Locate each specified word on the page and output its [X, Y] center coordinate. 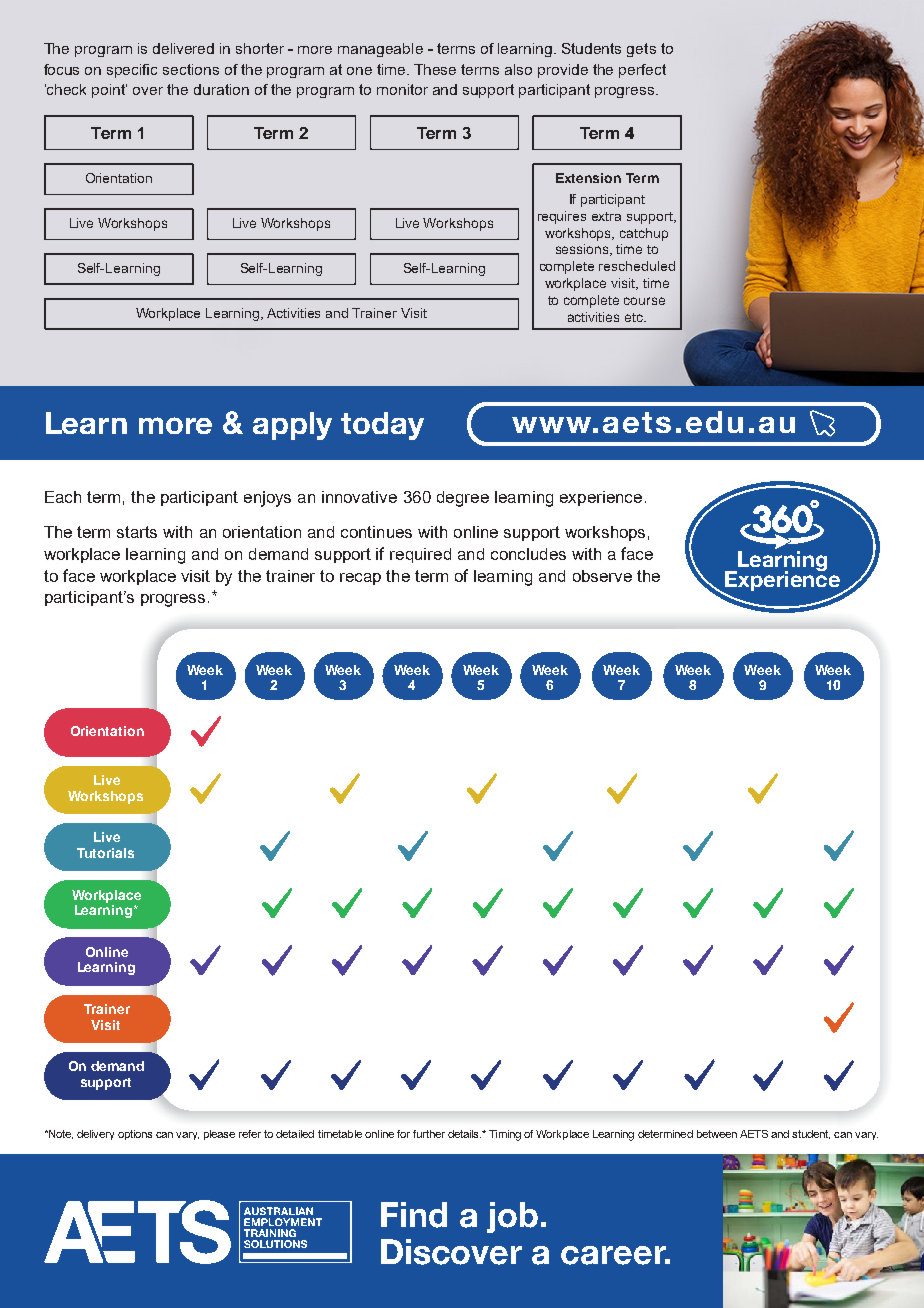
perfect [642, 71]
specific [132, 71]
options [135, 1135]
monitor [402, 89]
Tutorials [105, 853]
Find [414, 1215]
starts [137, 532]
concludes [528, 554]
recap [360, 579]
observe [602, 576]
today [382, 426]
